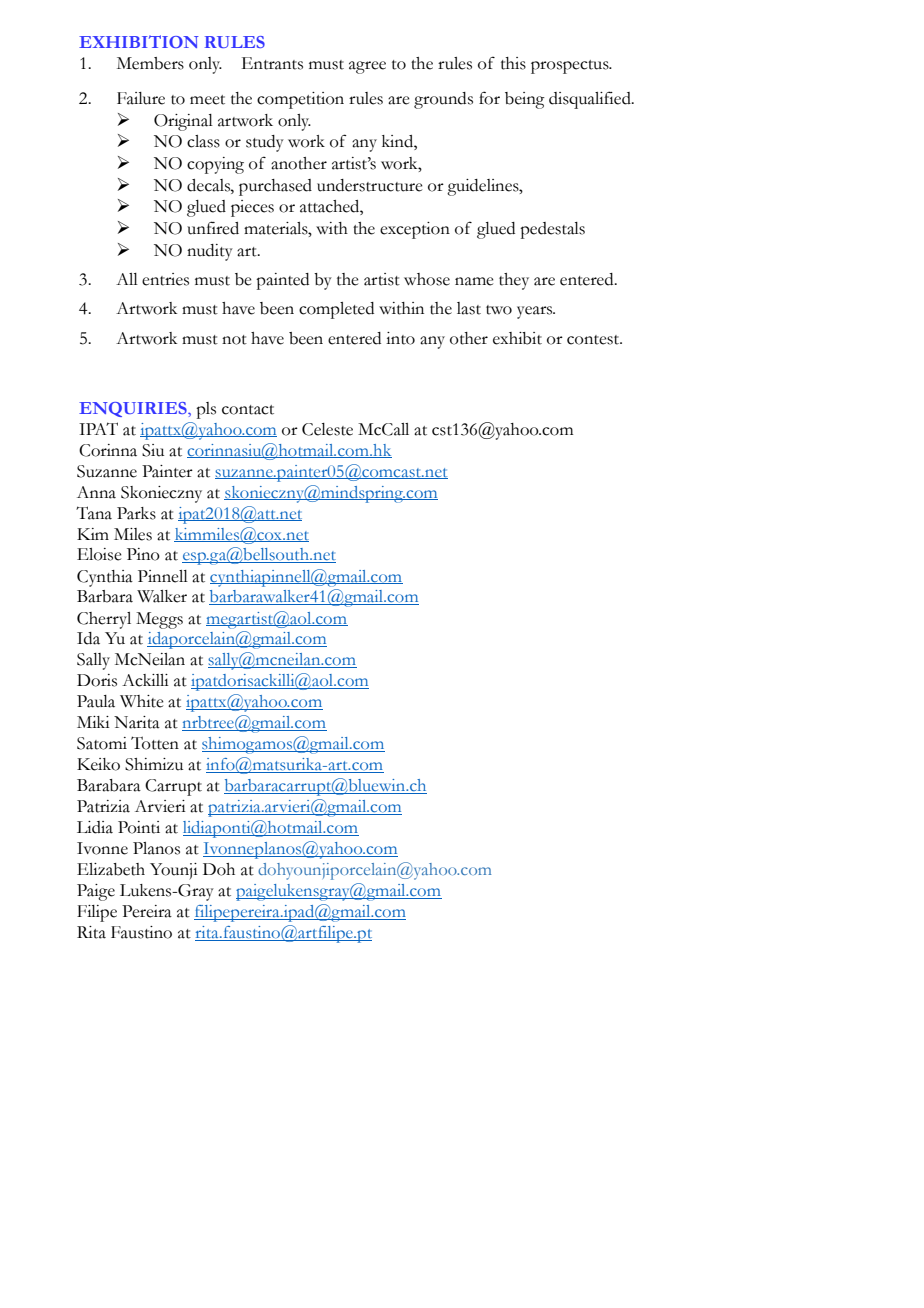  Describe the element at coordinates (136, 513) in the page. I see `Parks` at that location.
